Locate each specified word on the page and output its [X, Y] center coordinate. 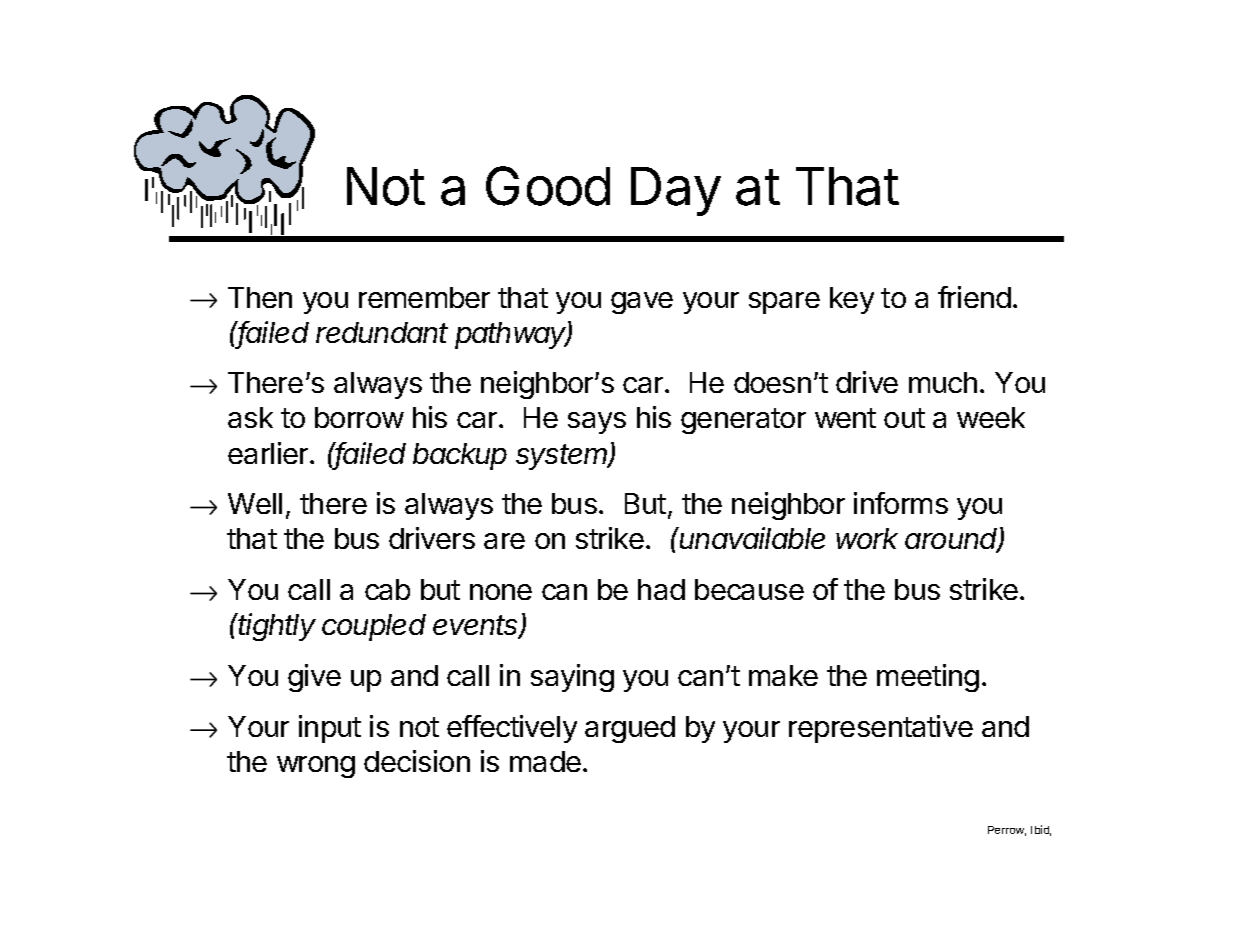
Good [548, 186]
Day [676, 191]
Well [255, 503]
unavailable [752, 538]
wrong [316, 767]
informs [901, 503]
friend [974, 297]
